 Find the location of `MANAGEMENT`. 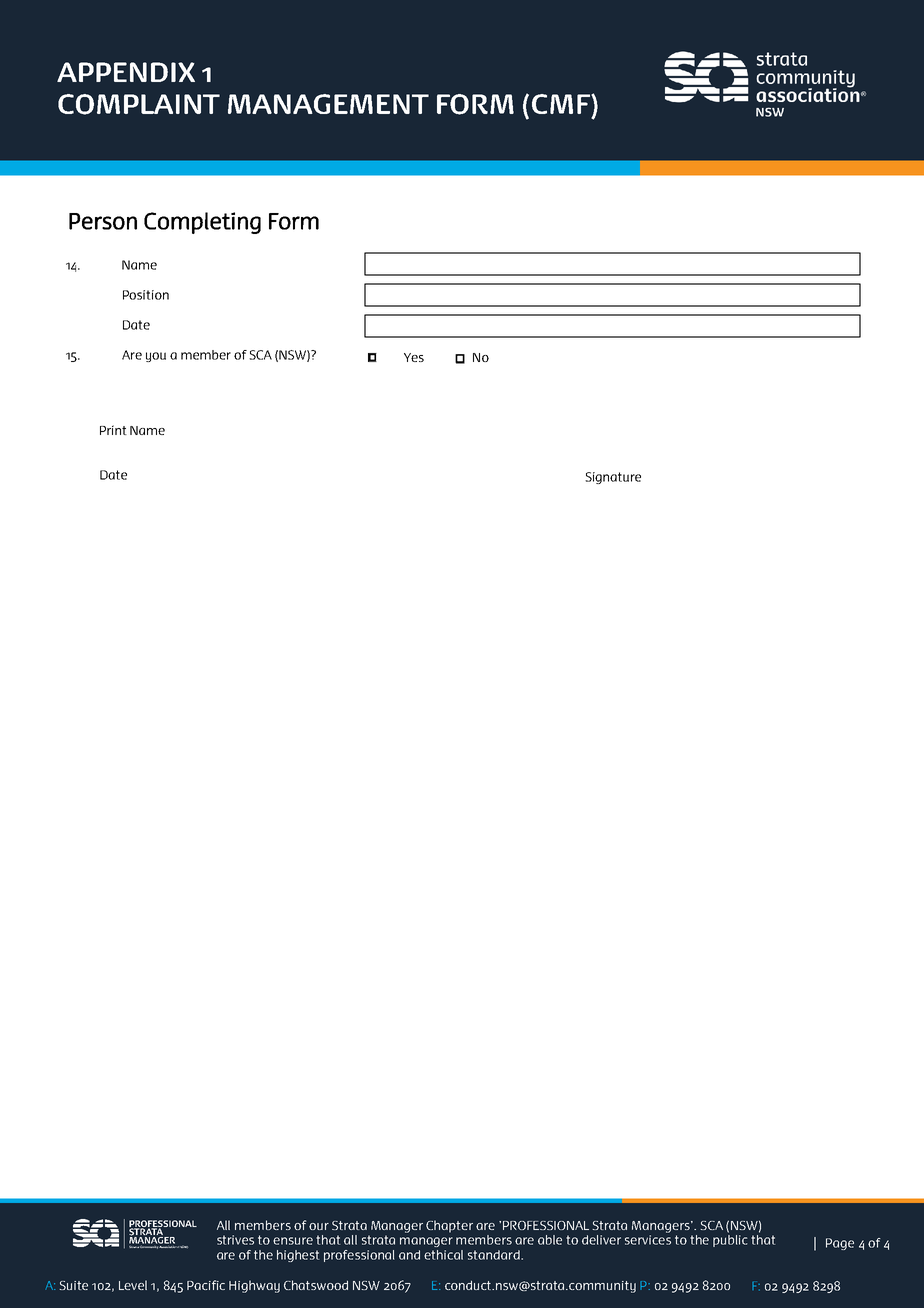

MANAGEMENT is located at coordinates (328, 104).
